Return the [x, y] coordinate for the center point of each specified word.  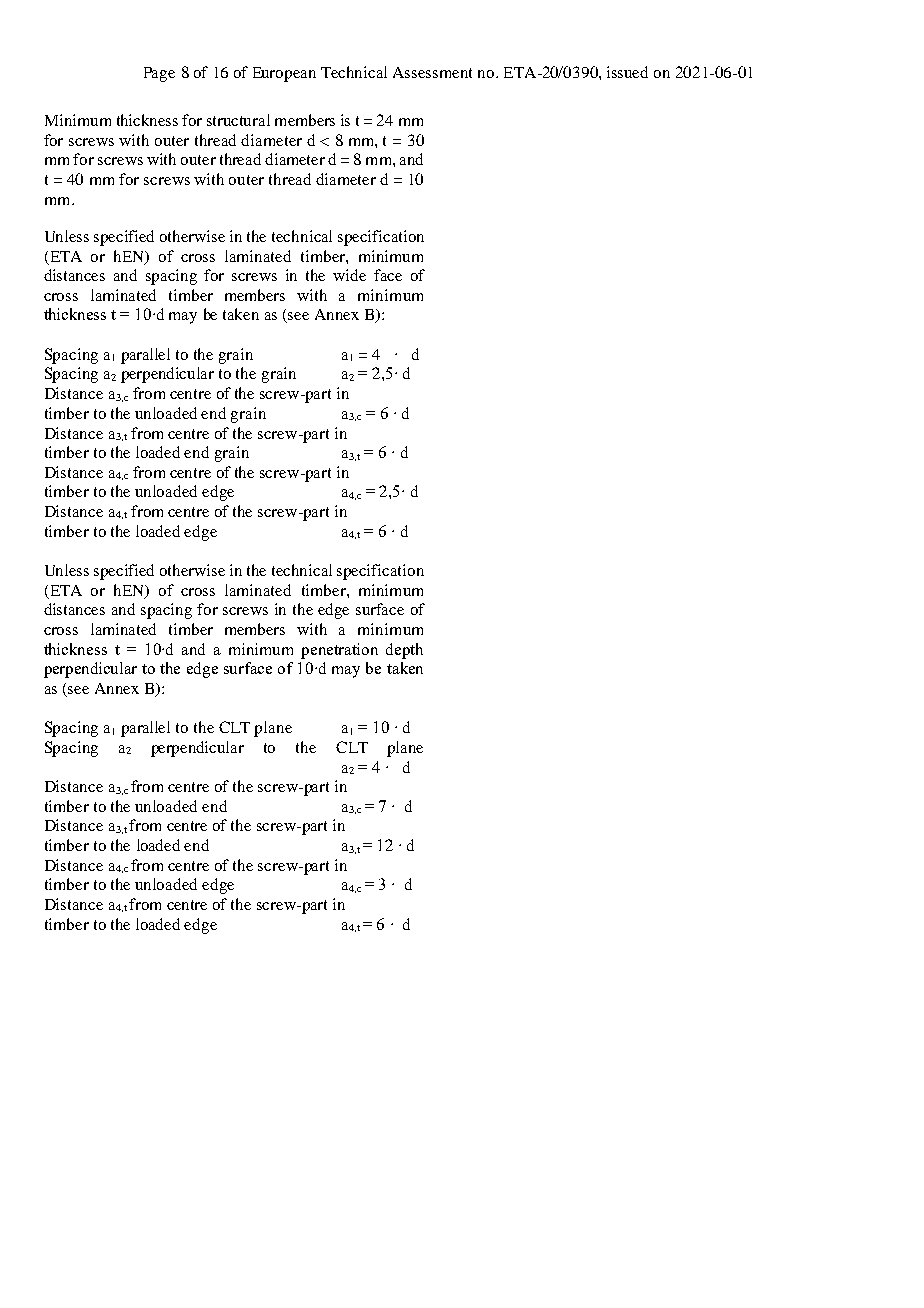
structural [238, 120]
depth [404, 651]
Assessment [432, 72]
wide [349, 275]
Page [159, 74]
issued [627, 72]
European [284, 74]
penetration [339, 651]
